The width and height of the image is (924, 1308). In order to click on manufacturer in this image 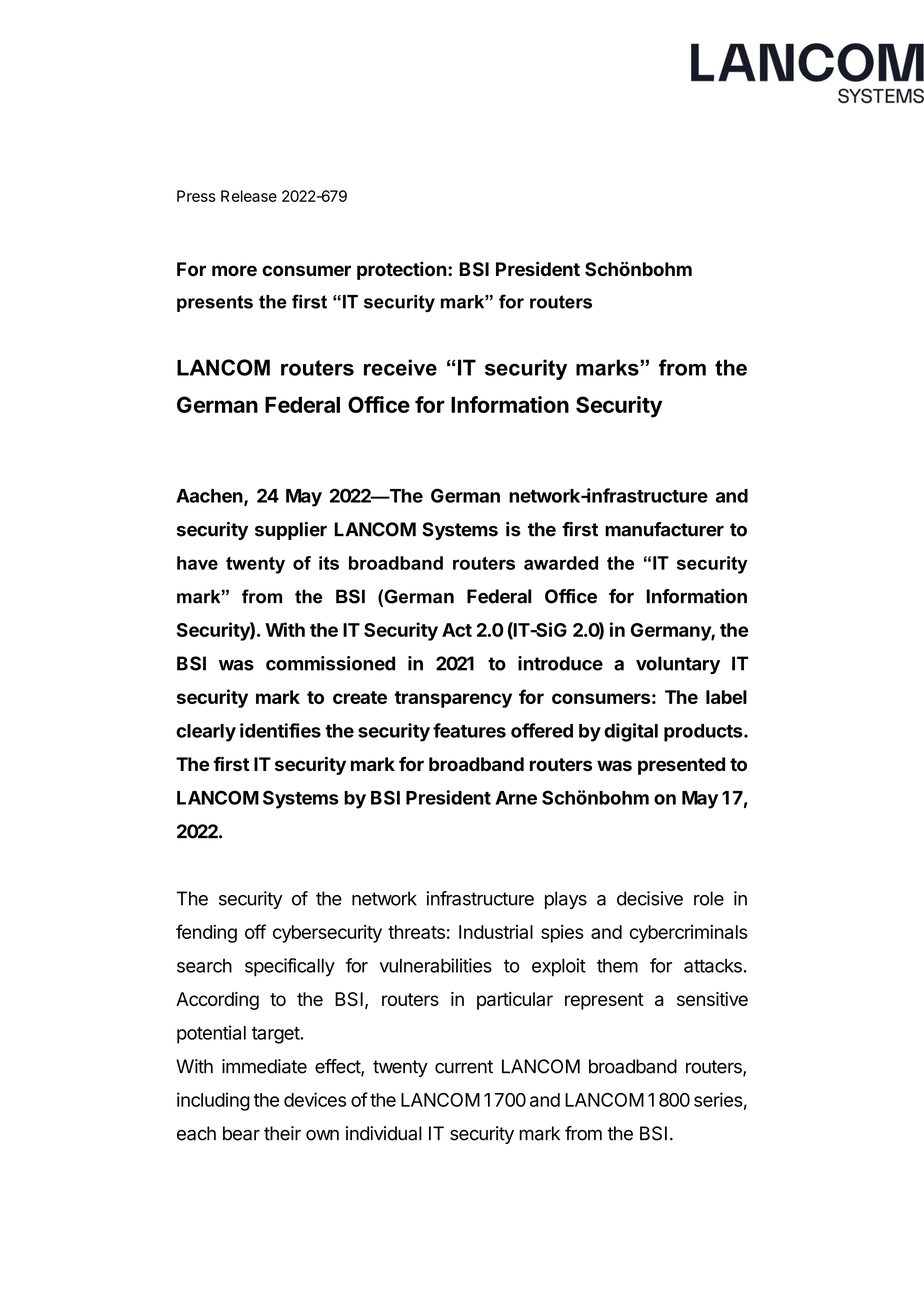, I will do `click(664, 529)`.
